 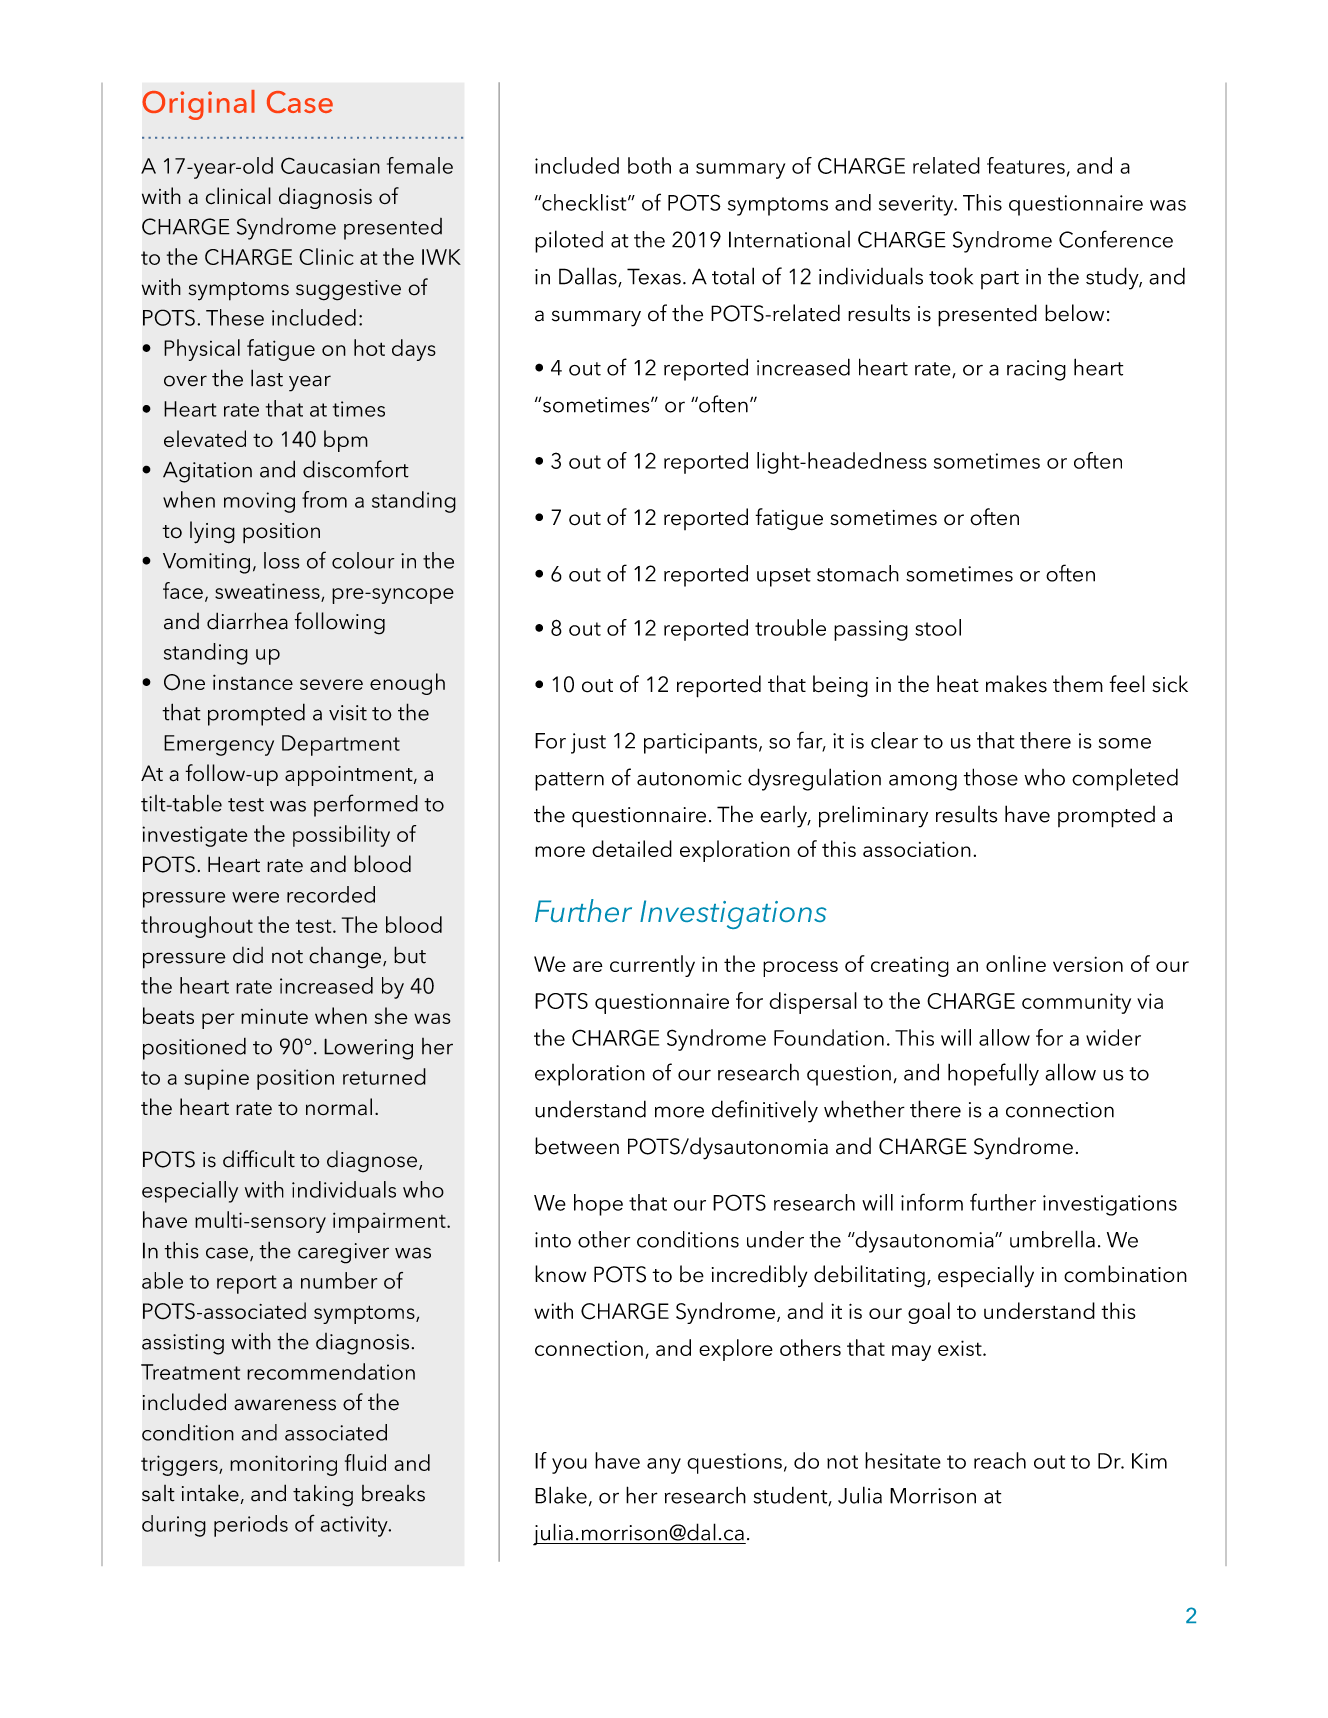 What do you see at coordinates (1078, 684) in the screenshot?
I see `them` at bounding box center [1078, 684].
